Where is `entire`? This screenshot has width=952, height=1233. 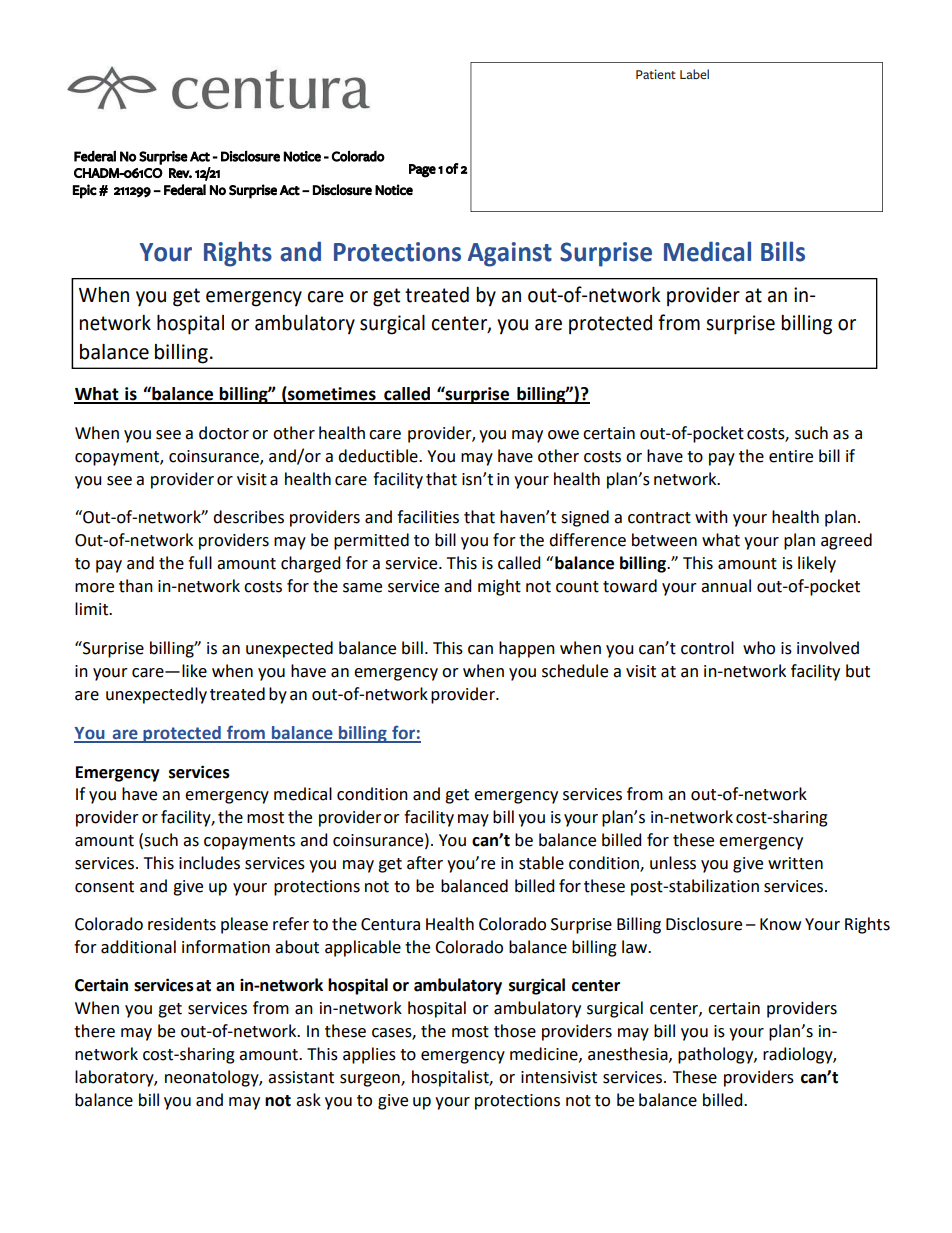 entire is located at coordinates (791, 456).
